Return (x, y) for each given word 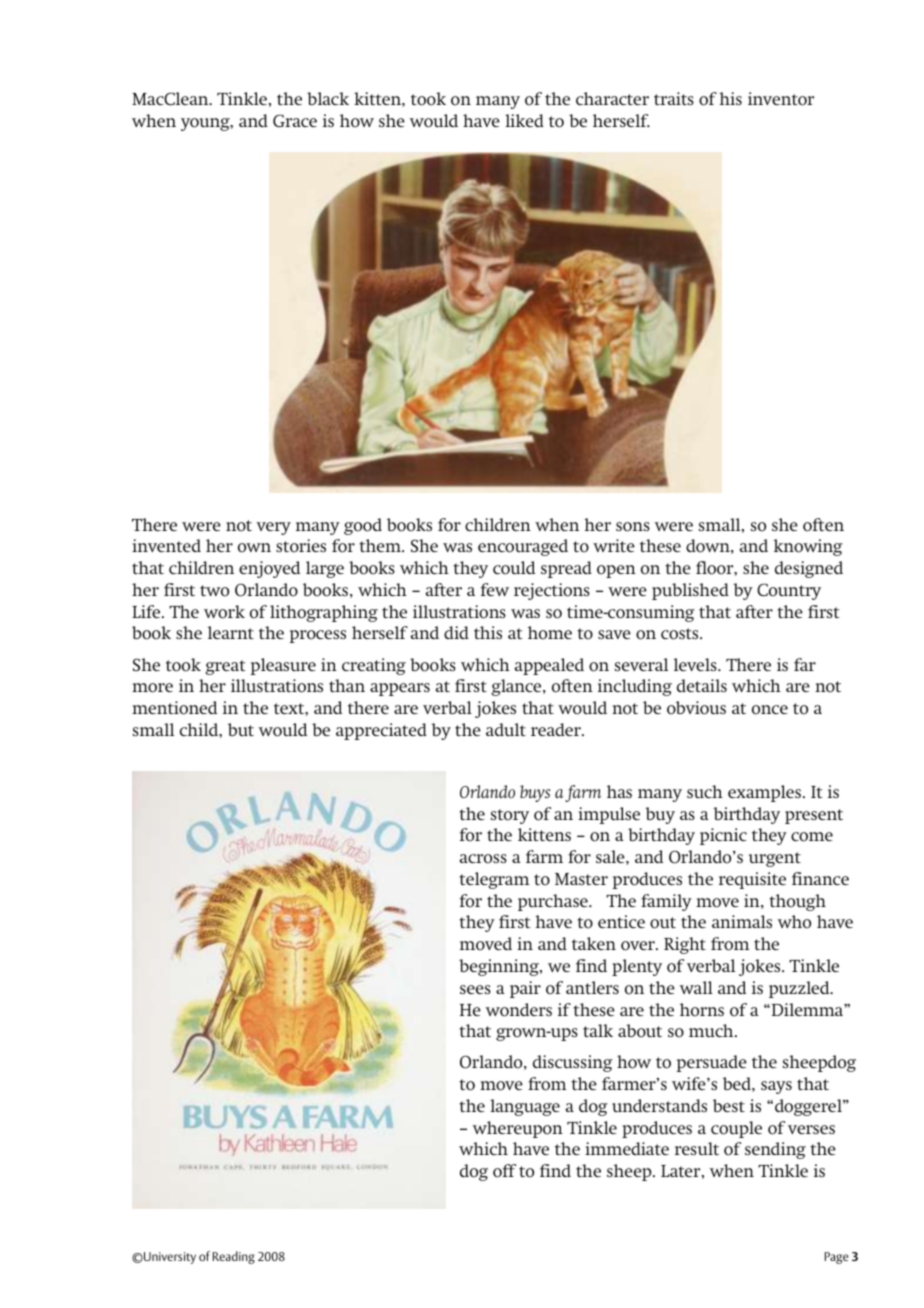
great (225, 667)
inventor (781, 99)
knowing (808, 547)
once (770, 710)
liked (524, 120)
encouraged (523, 547)
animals (742, 921)
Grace (295, 120)
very (273, 528)
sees (475, 989)
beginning (500, 967)
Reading (234, 1257)
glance (517, 687)
